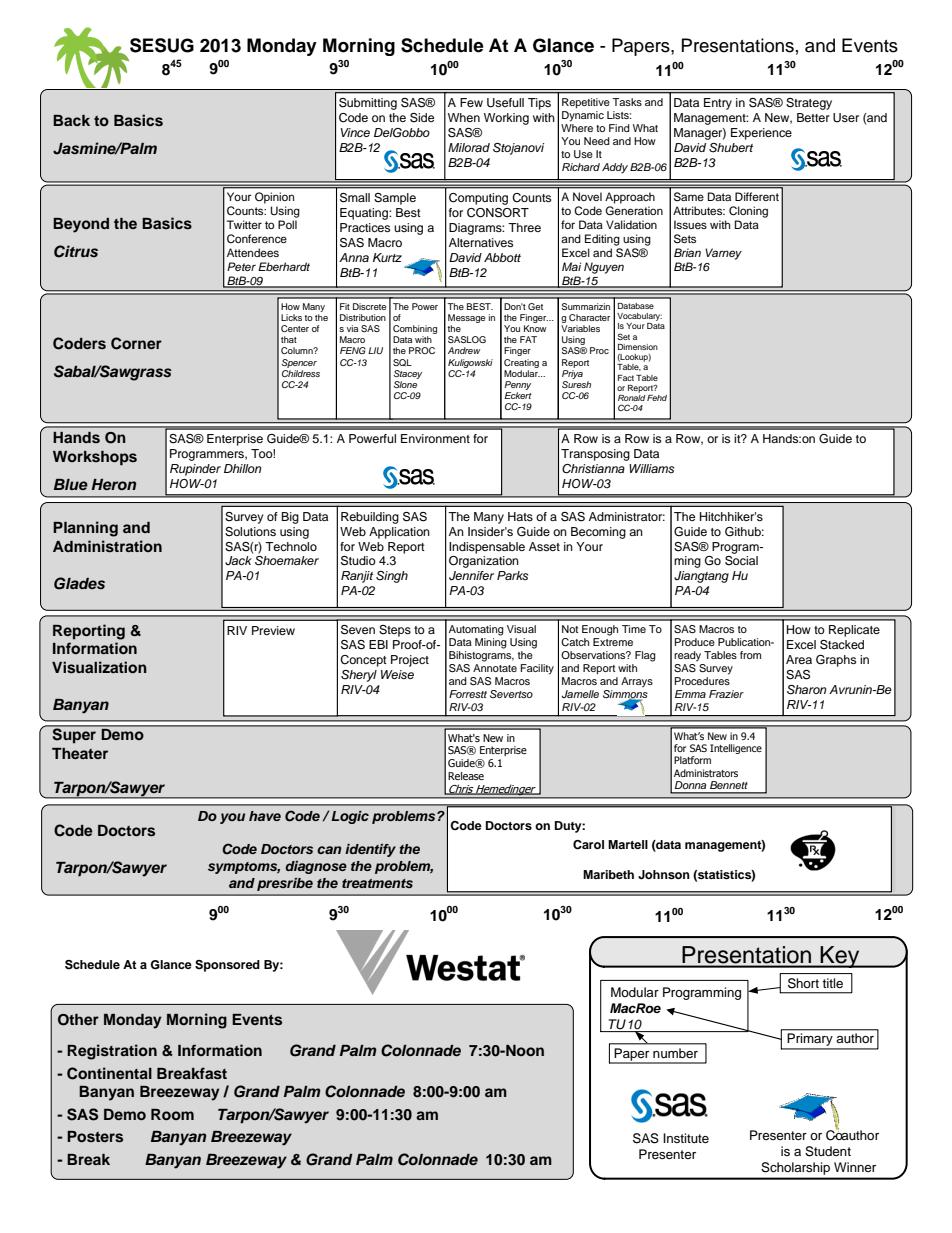 Image resolution: width=952 pixels, height=1233 pixels. Describe the element at coordinates (113, 484) in the page. I see `Heron` at that location.
